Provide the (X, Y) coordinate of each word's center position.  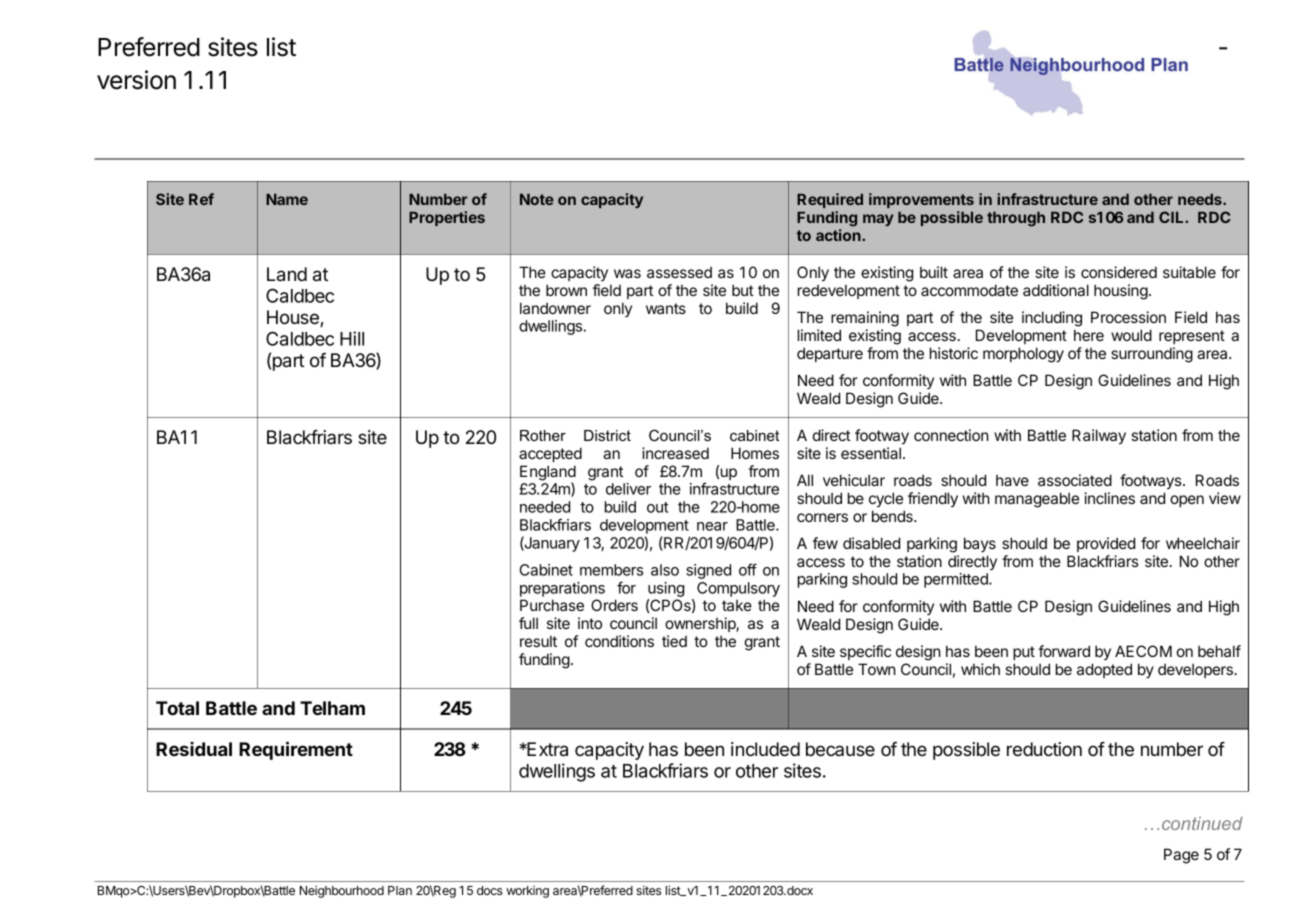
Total (177, 708)
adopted (1104, 670)
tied (674, 641)
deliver (628, 489)
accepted (550, 454)
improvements (921, 200)
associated (1075, 480)
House (294, 318)
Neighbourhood (342, 891)
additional (1056, 290)
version (136, 80)
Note (537, 199)
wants (666, 308)
